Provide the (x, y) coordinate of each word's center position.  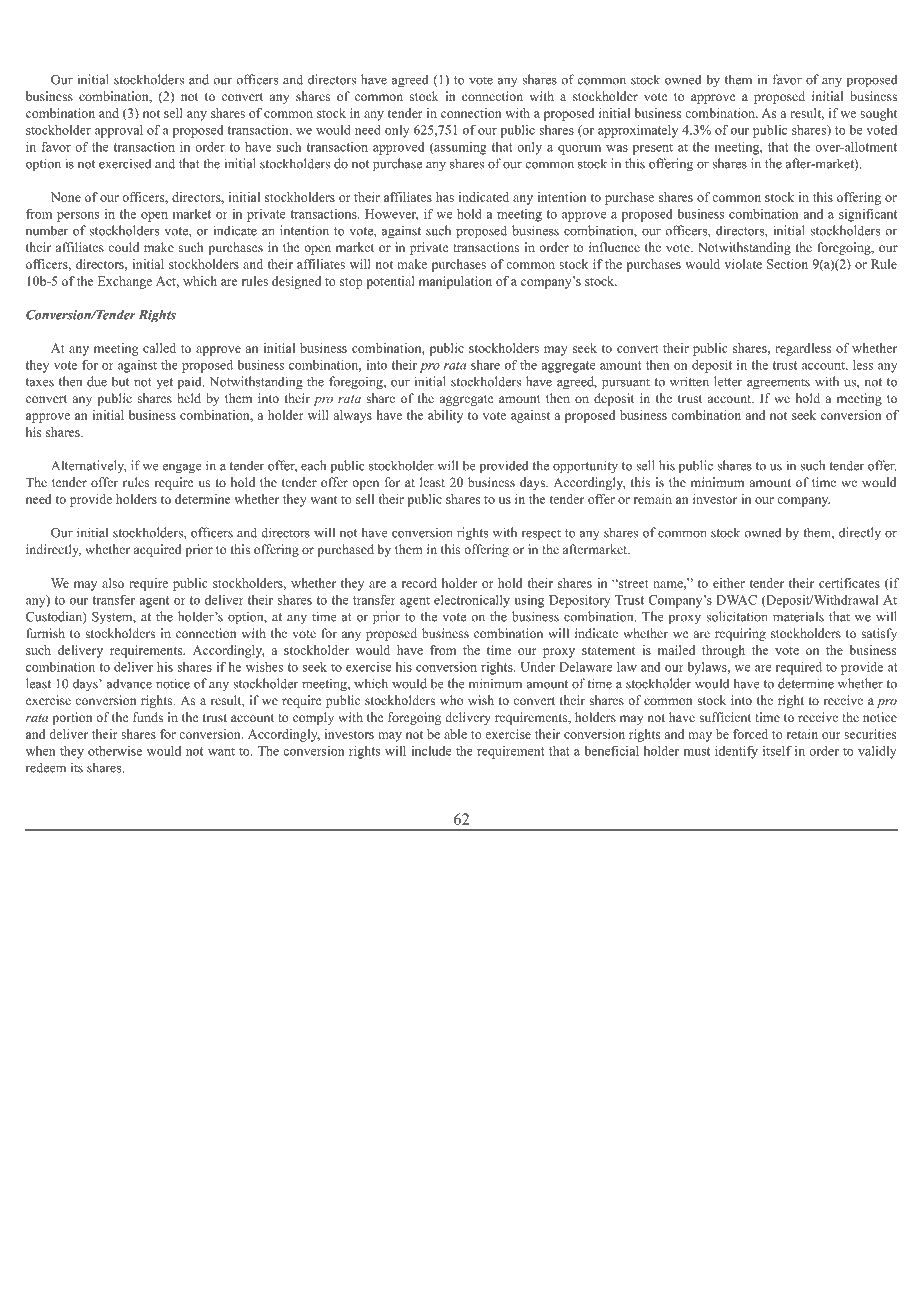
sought (878, 114)
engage (182, 469)
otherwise (115, 751)
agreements (778, 384)
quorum (579, 150)
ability (445, 416)
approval (119, 131)
